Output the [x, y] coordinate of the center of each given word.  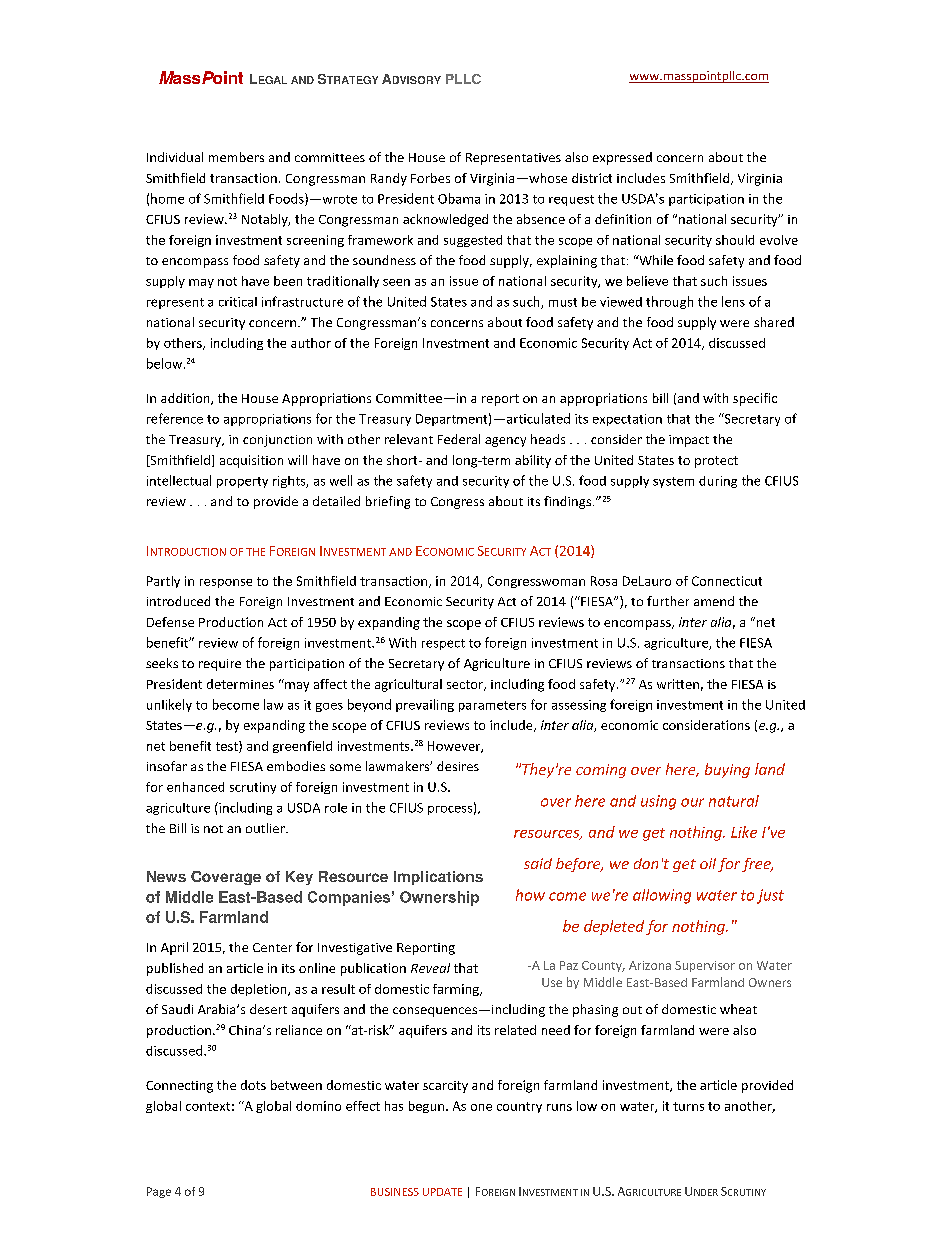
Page [159, 1192]
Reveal [430, 968]
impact [689, 441]
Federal [459, 439]
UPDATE [442, 1192]
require [220, 665]
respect [443, 644]
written [678, 684]
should [735, 240]
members [236, 157]
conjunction [277, 441]
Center [272, 947]
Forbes [430, 178]
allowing [662, 896]
